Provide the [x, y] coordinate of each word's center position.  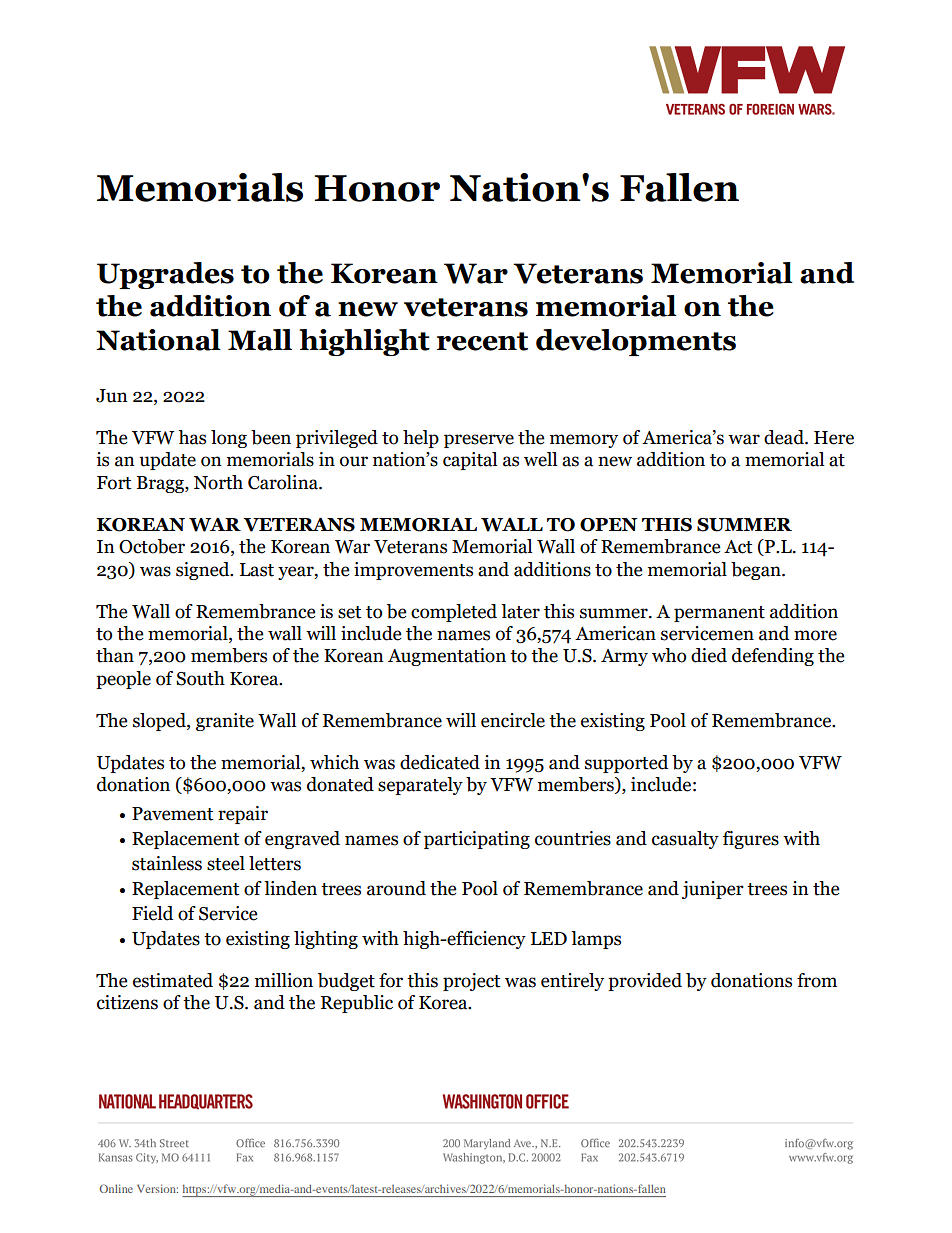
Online [116, 1188]
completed [454, 613]
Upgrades [165, 275]
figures [751, 840]
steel [226, 863]
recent [482, 341]
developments [636, 342]
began [757, 571]
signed [204, 571]
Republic [357, 1004]
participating [477, 840]
